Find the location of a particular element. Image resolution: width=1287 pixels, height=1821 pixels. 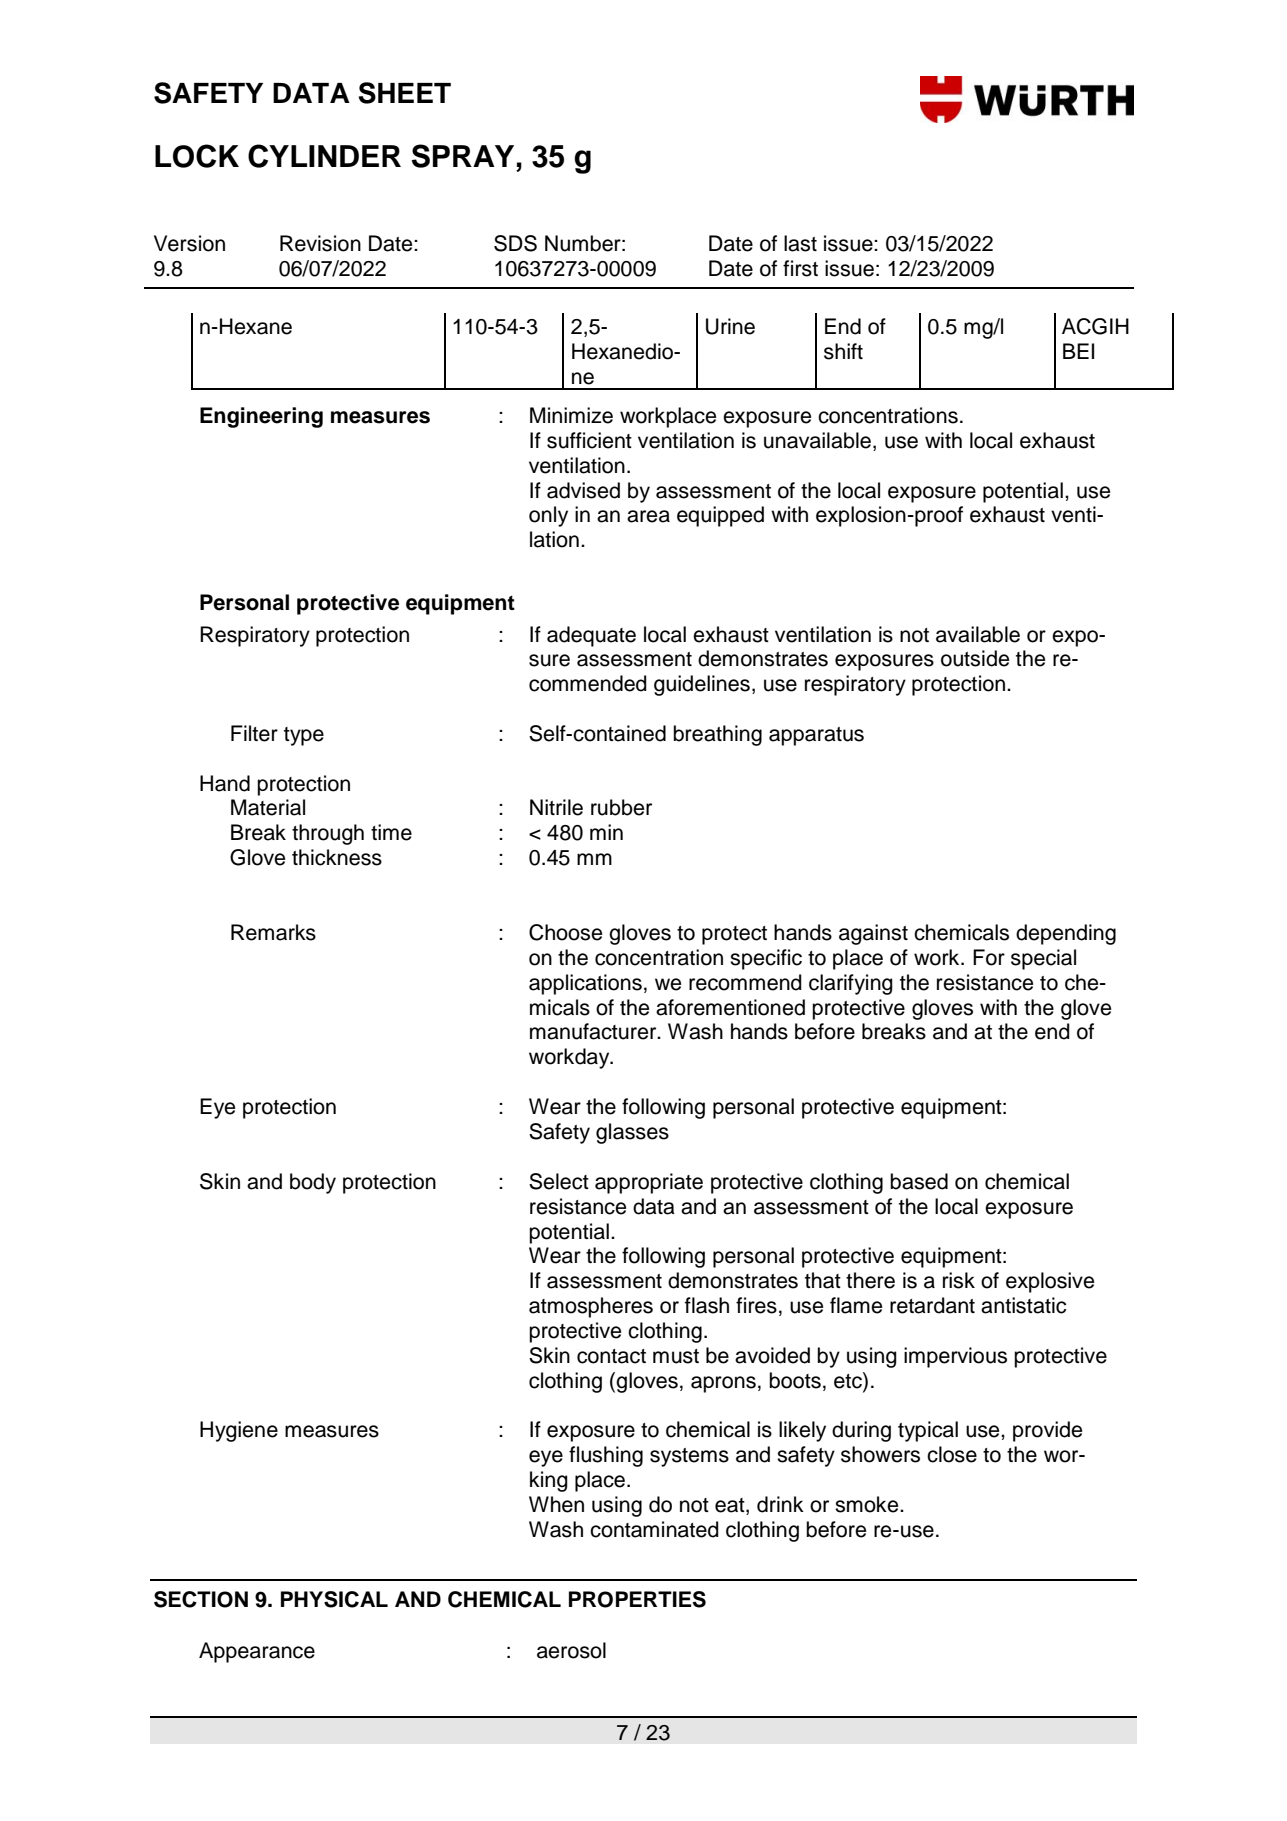

body is located at coordinates (313, 1183).
